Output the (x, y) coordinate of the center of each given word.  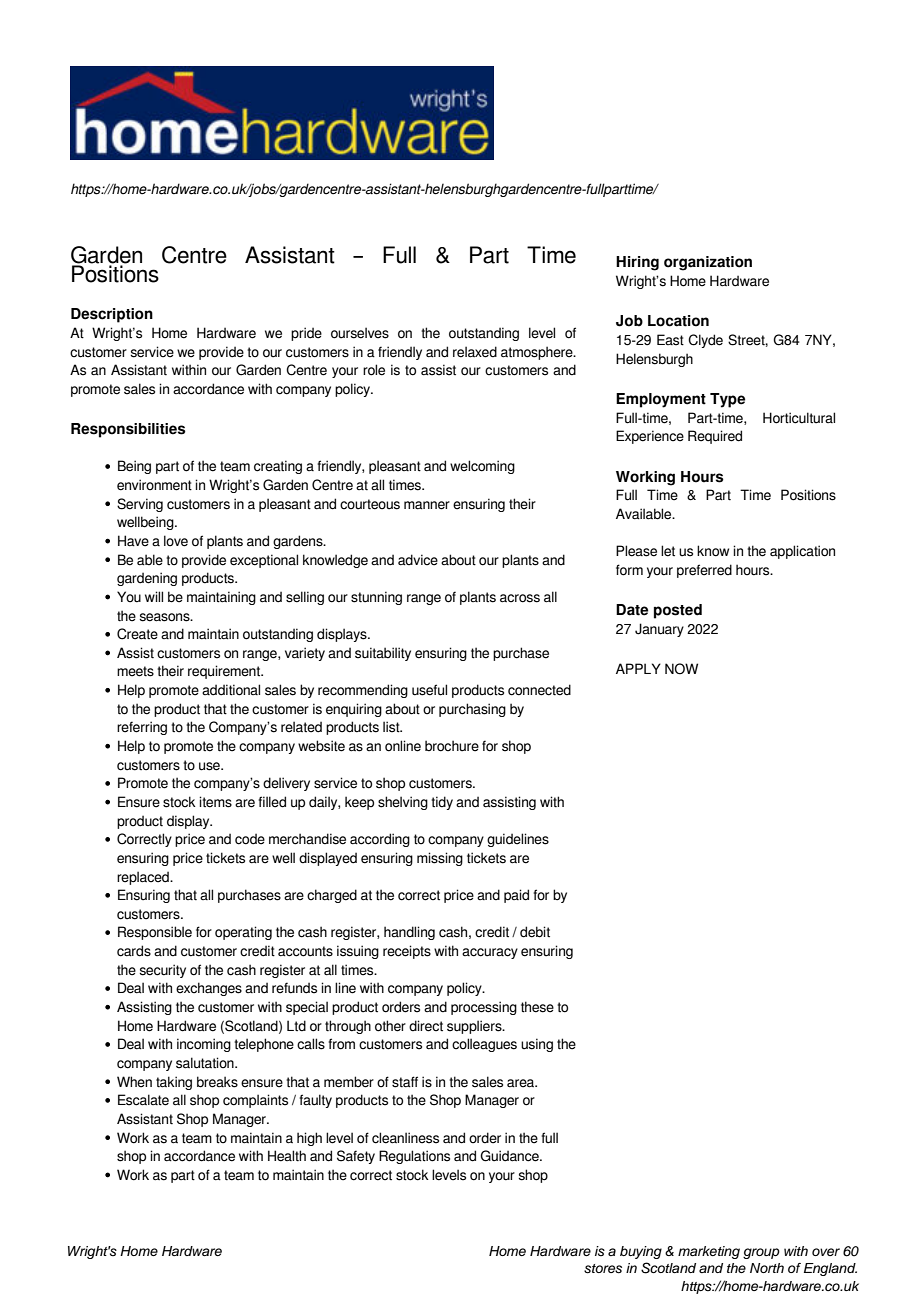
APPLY (638, 668)
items (215, 802)
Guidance (510, 1156)
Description (112, 315)
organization (708, 263)
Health (287, 1156)
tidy (442, 803)
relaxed (475, 352)
